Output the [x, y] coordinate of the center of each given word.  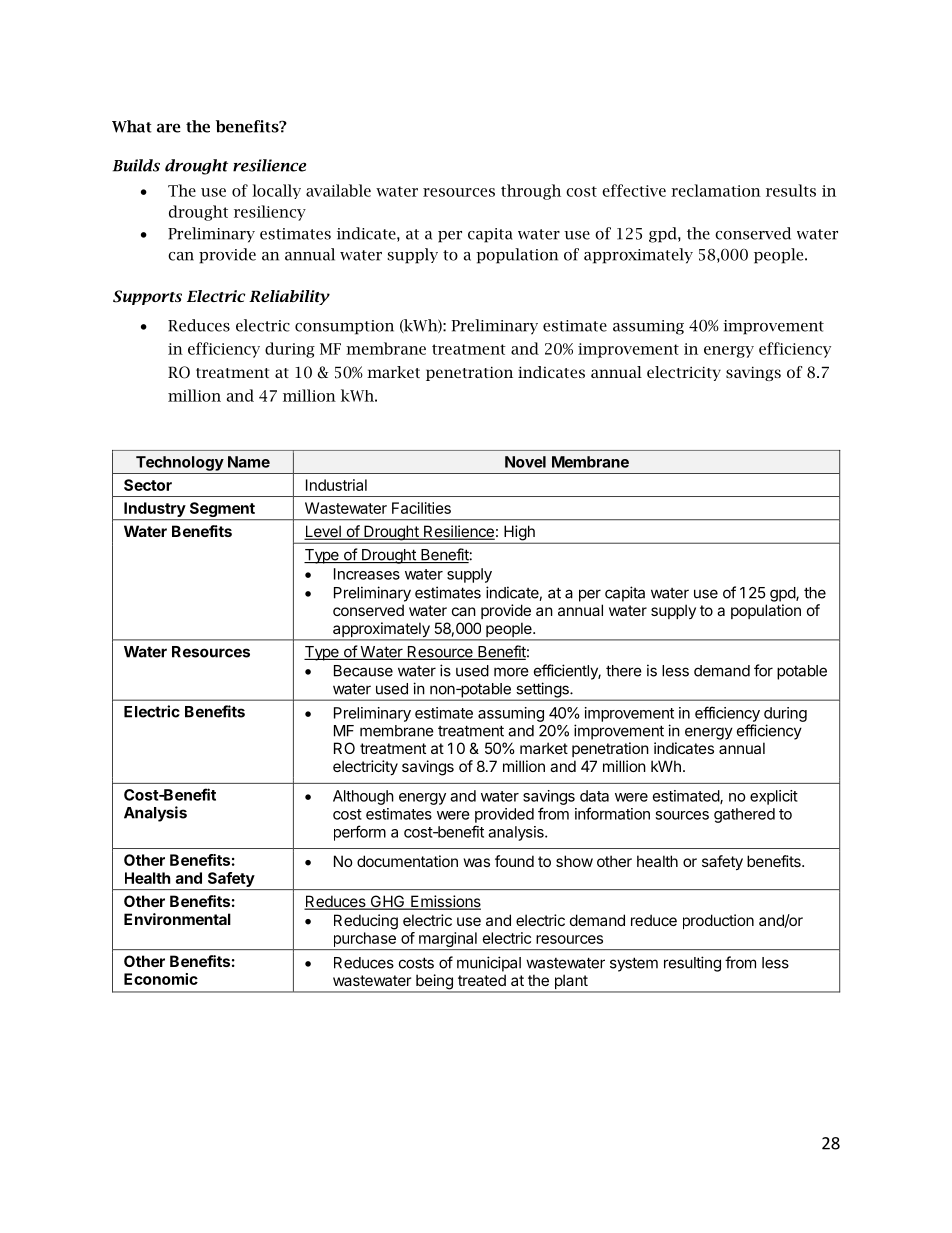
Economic [161, 979]
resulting [692, 964]
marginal [447, 941]
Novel [525, 462]
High [519, 534]
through [531, 192]
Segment [222, 511]
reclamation [716, 190]
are [169, 128]
